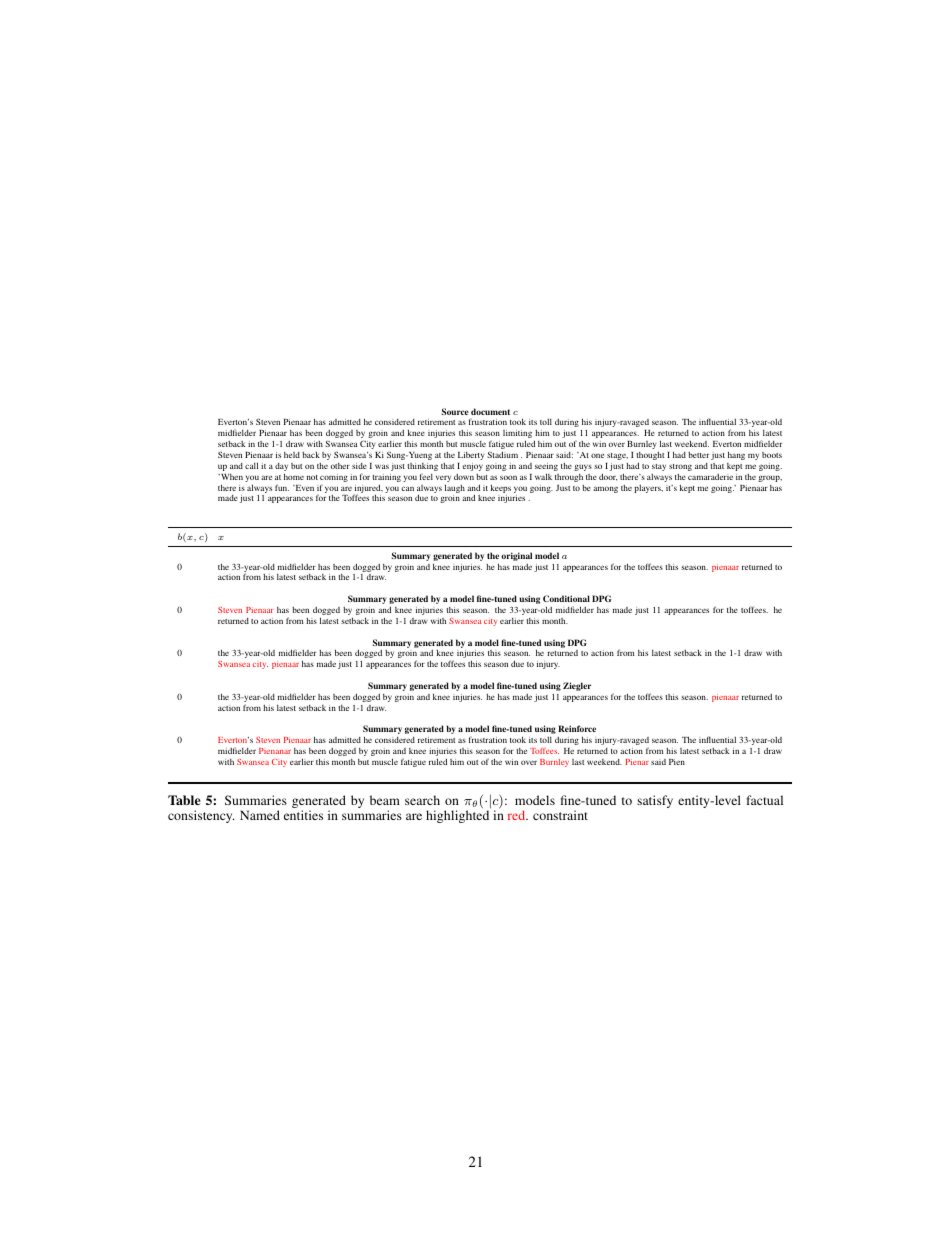 This document has width=952, height=1233. I want to click on fun, so click(282, 487).
